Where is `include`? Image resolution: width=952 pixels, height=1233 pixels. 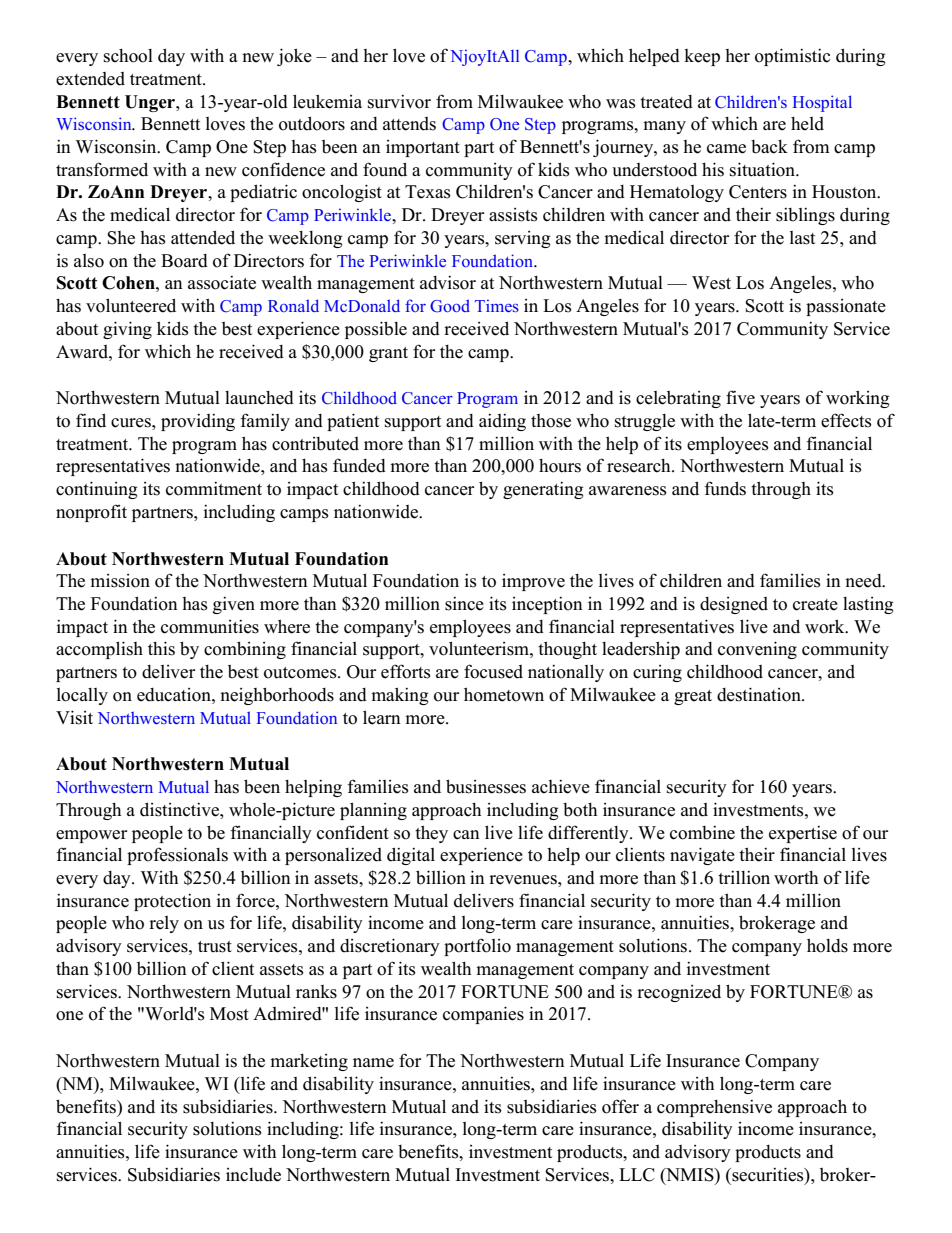 include is located at coordinates (253, 1175).
